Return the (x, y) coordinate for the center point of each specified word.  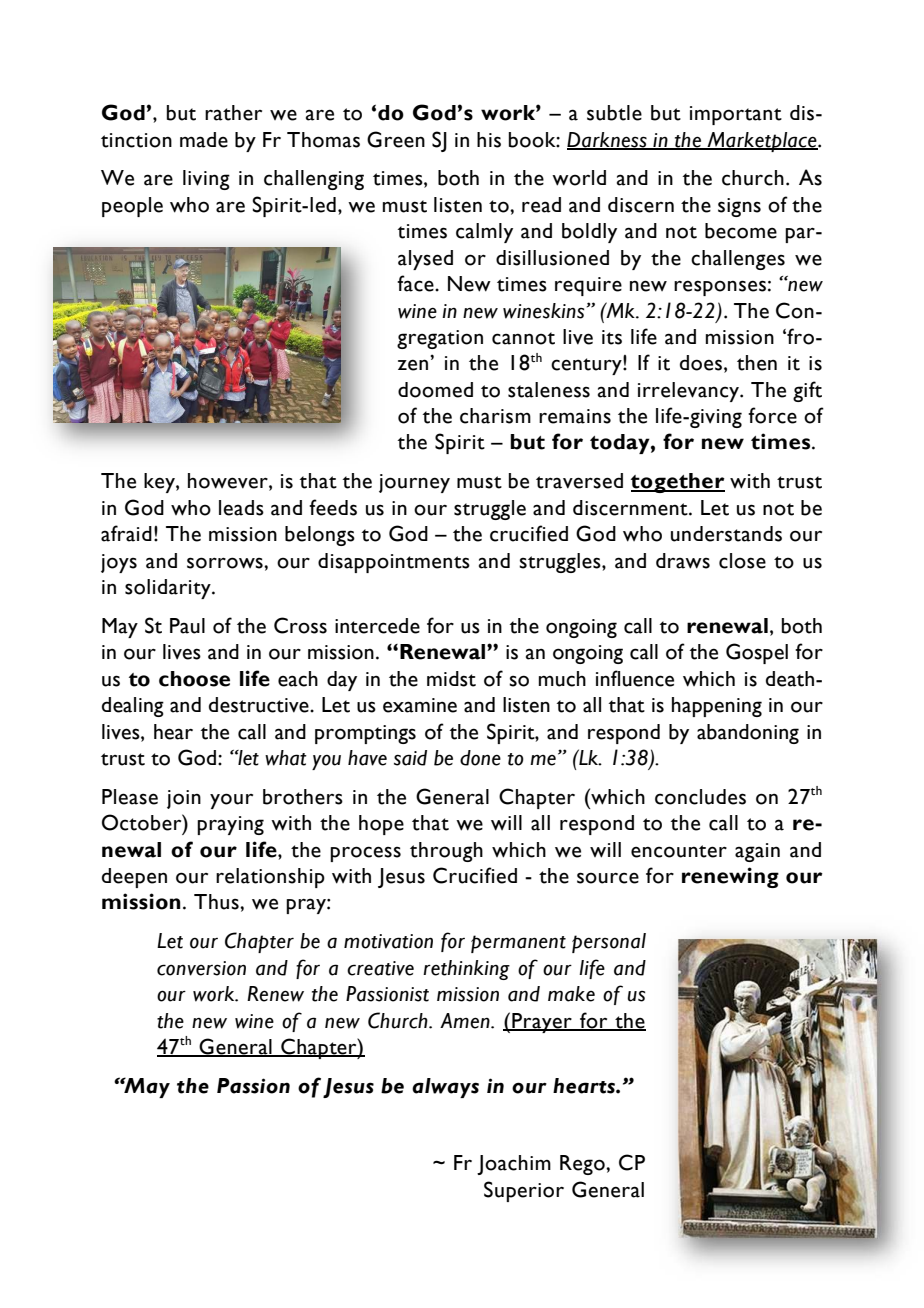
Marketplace (762, 142)
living (206, 180)
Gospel (757, 653)
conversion (201, 968)
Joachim (514, 1165)
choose (194, 679)
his (489, 140)
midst (451, 679)
